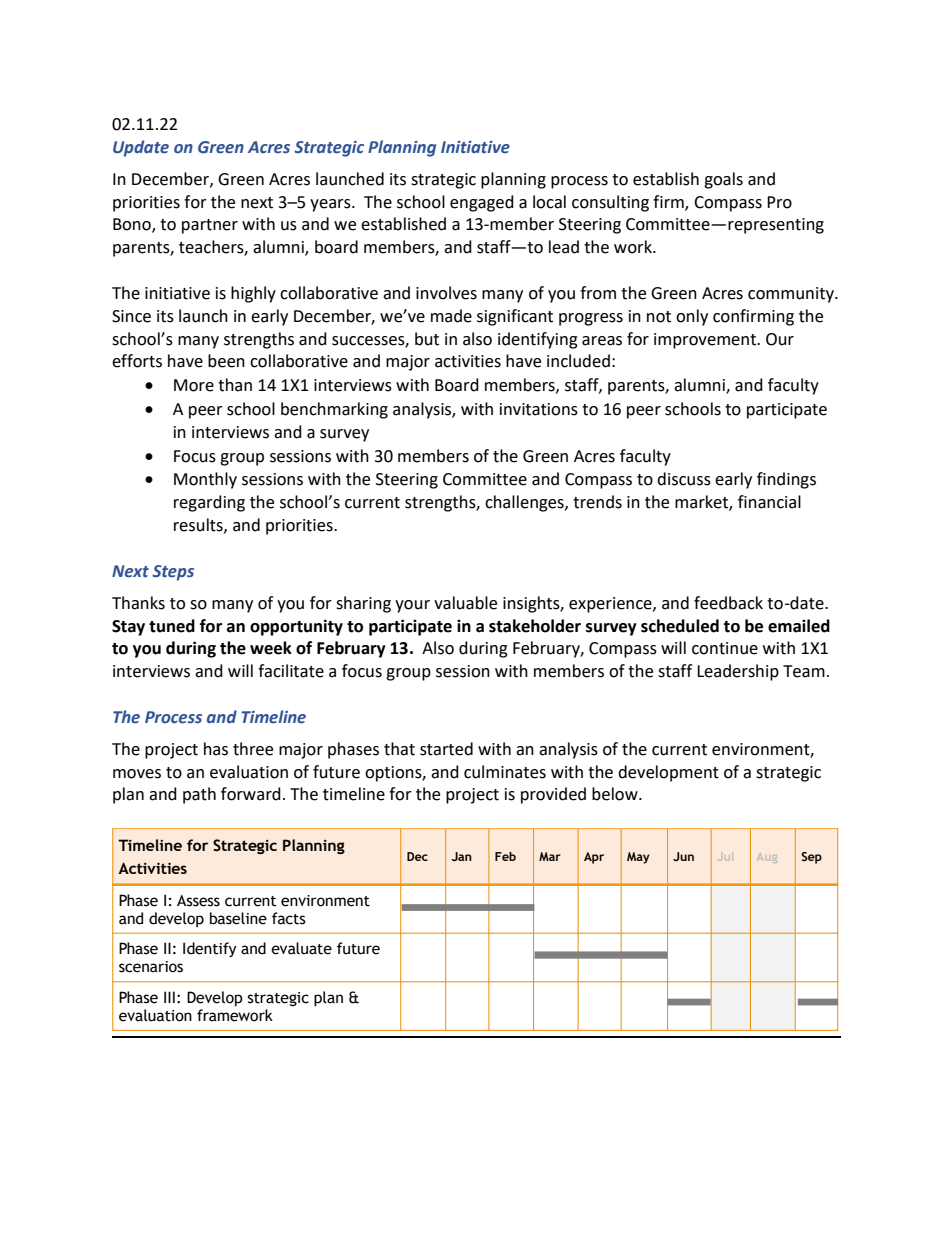 The height and width of the image is (1233, 952). Describe the element at coordinates (465, 603) in the image. I see `valuable` at that location.
